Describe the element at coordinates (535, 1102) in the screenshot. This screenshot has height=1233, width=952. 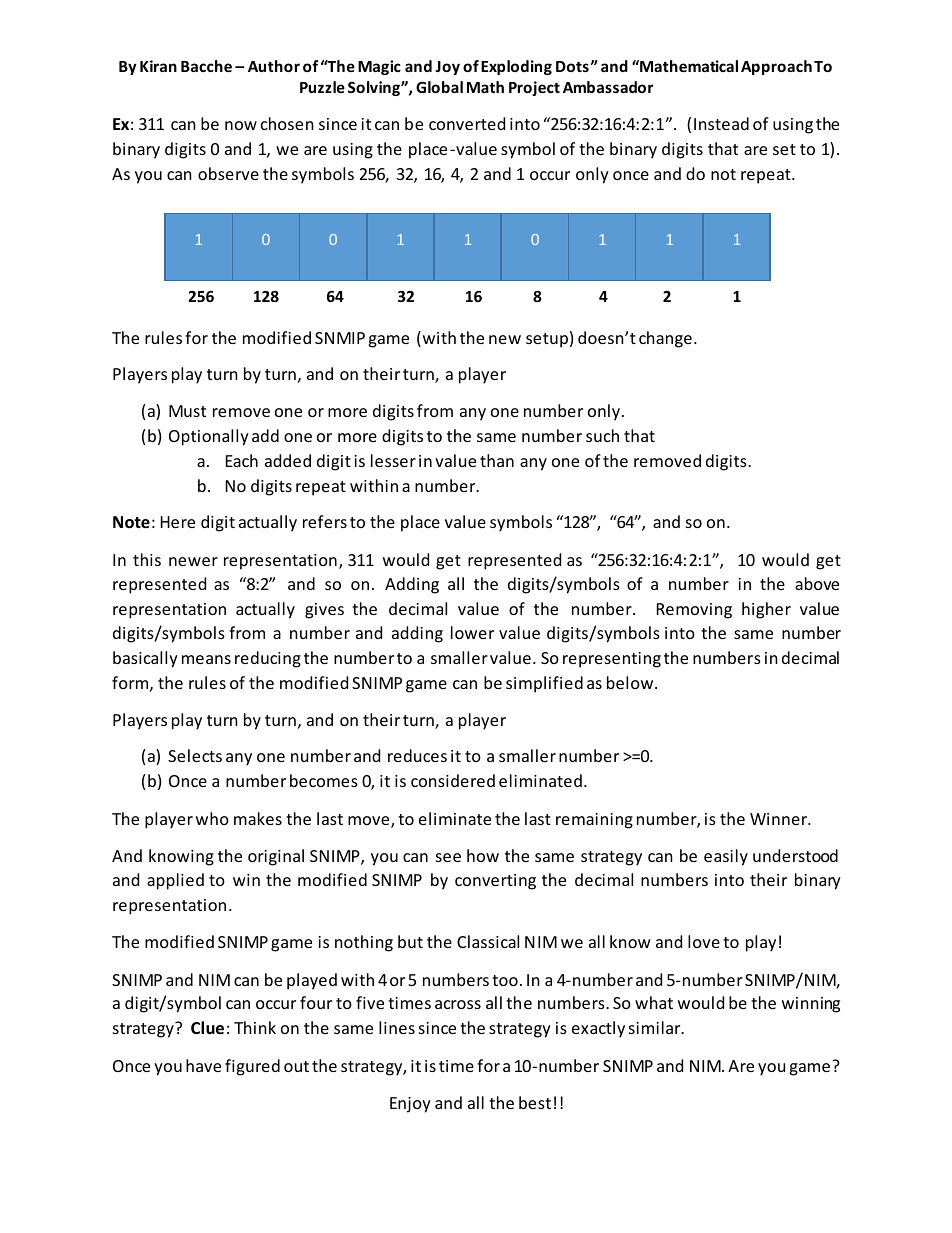
I see `best` at that location.
